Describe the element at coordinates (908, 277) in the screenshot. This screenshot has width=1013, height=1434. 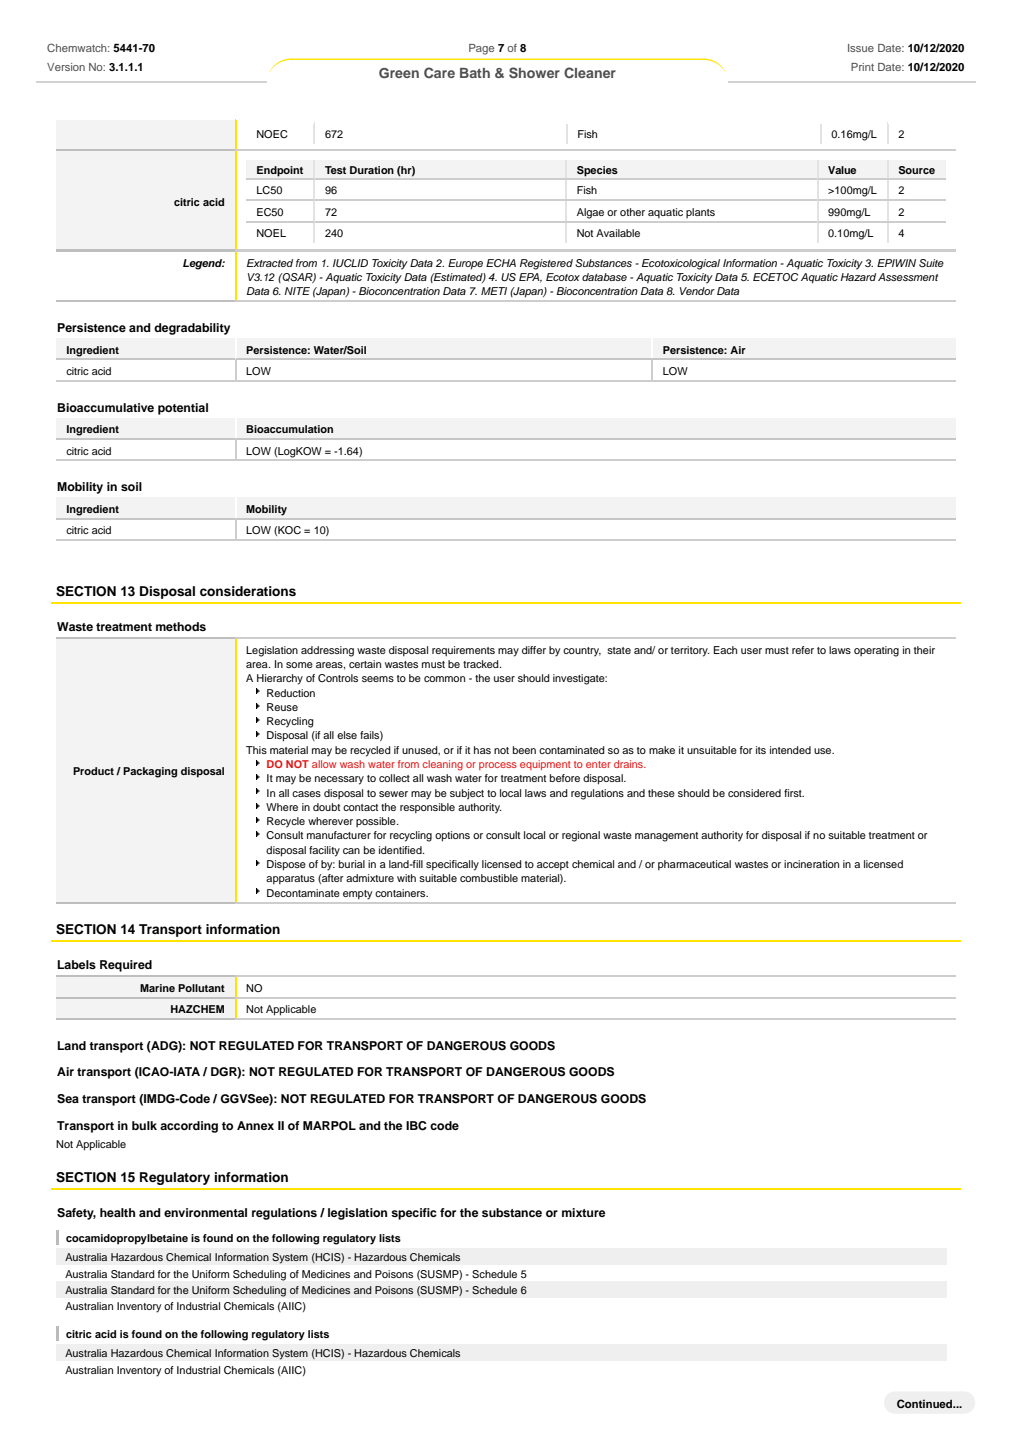
I see `Assessment` at that location.
